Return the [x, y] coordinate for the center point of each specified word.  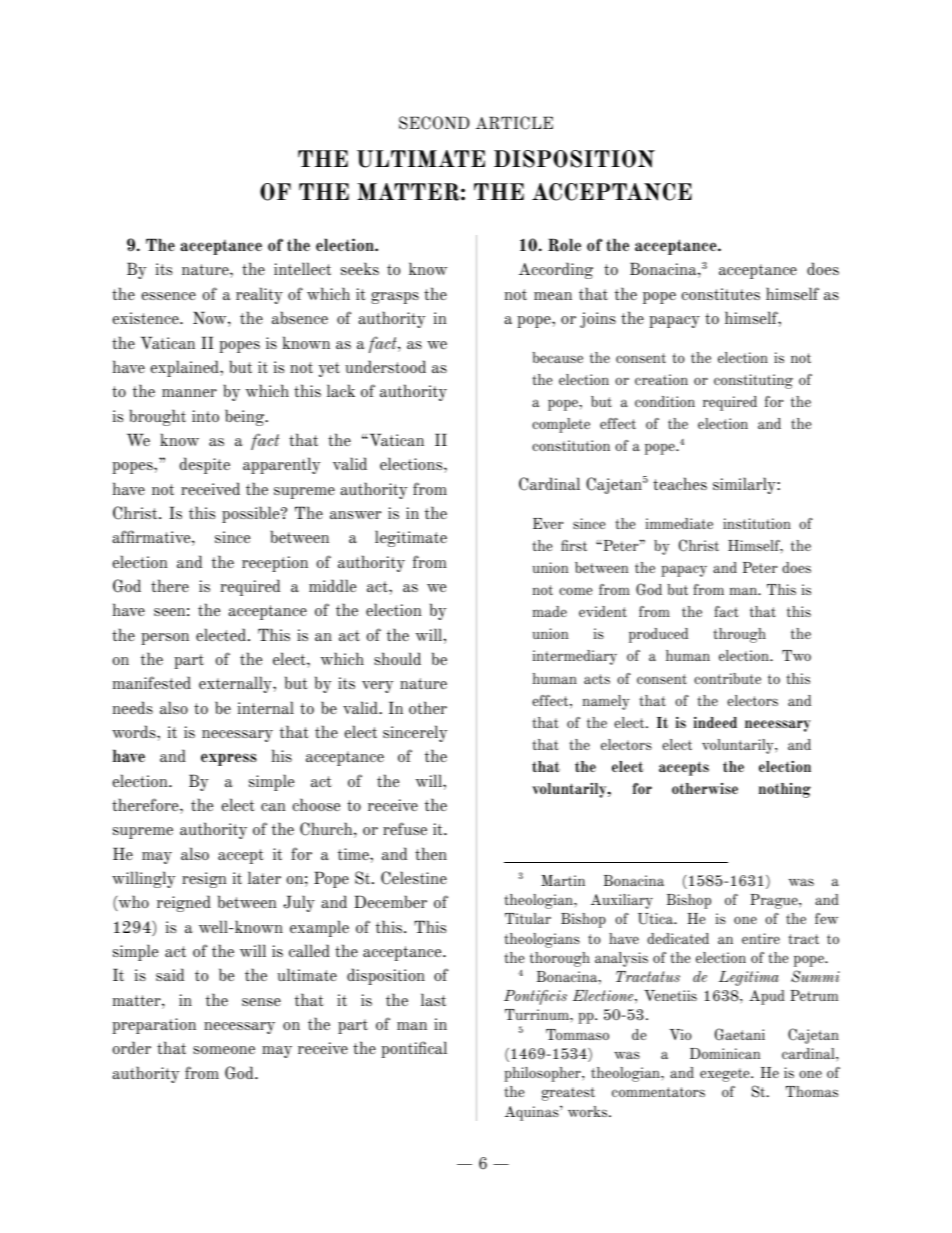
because [558, 357]
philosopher [543, 1074]
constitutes [721, 294]
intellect [302, 268]
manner [189, 393]
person [165, 639]
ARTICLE [514, 123]
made [550, 611]
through [739, 635]
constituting [753, 381]
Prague [775, 901]
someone [224, 1050]
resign [204, 880]
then [431, 853]
